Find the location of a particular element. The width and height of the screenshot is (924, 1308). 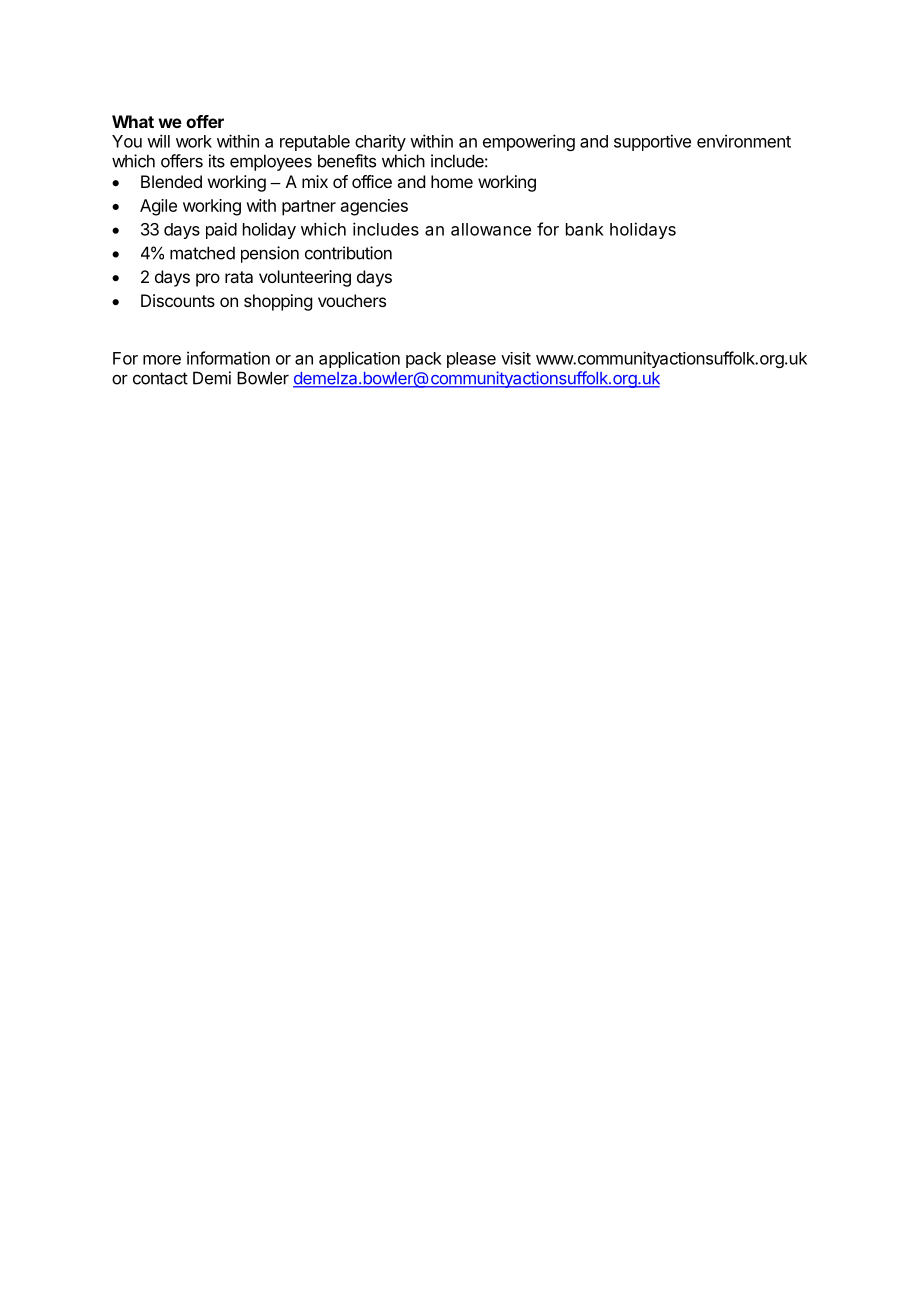

Demi is located at coordinates (212, 378).
